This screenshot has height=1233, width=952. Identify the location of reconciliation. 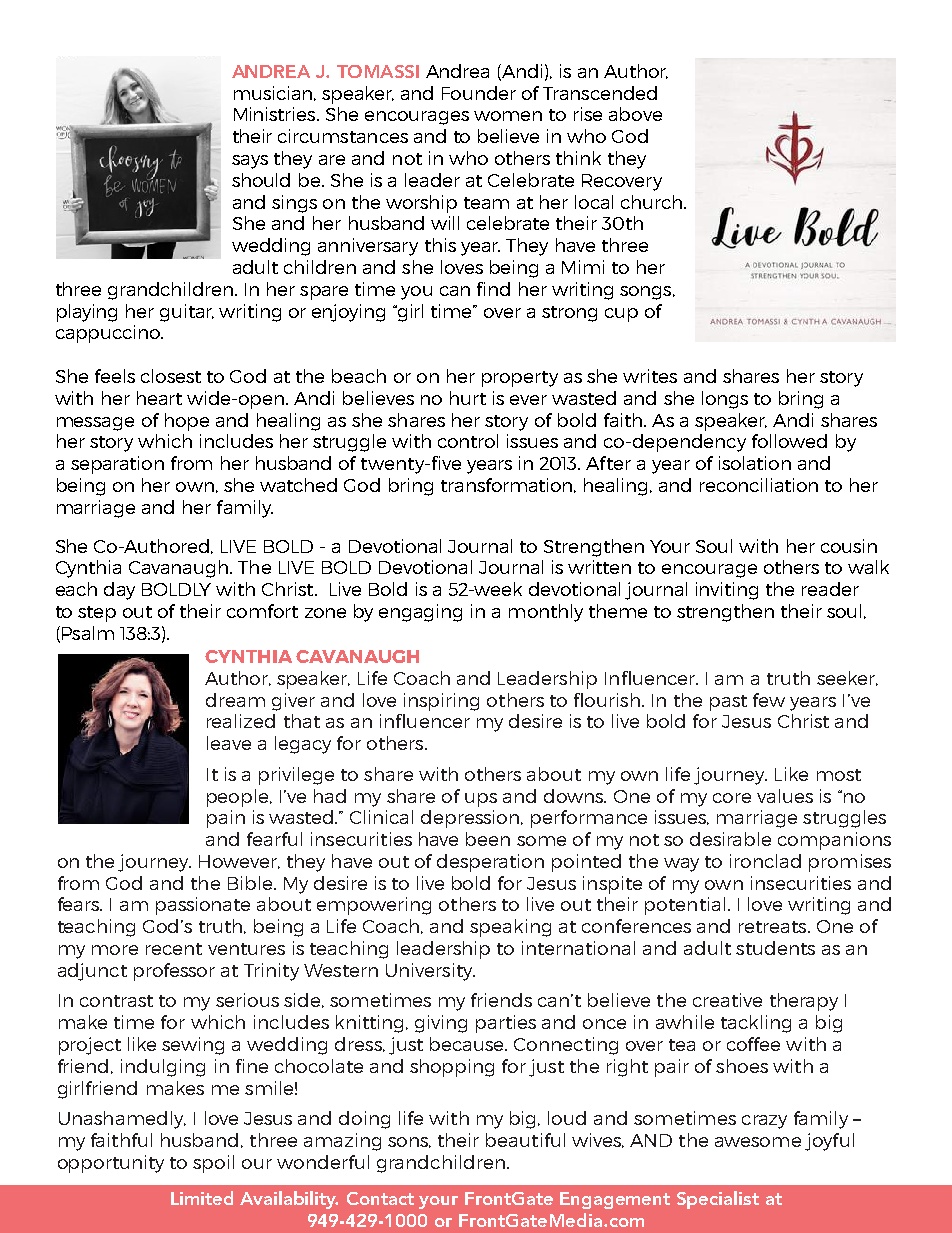
(759, 485).
